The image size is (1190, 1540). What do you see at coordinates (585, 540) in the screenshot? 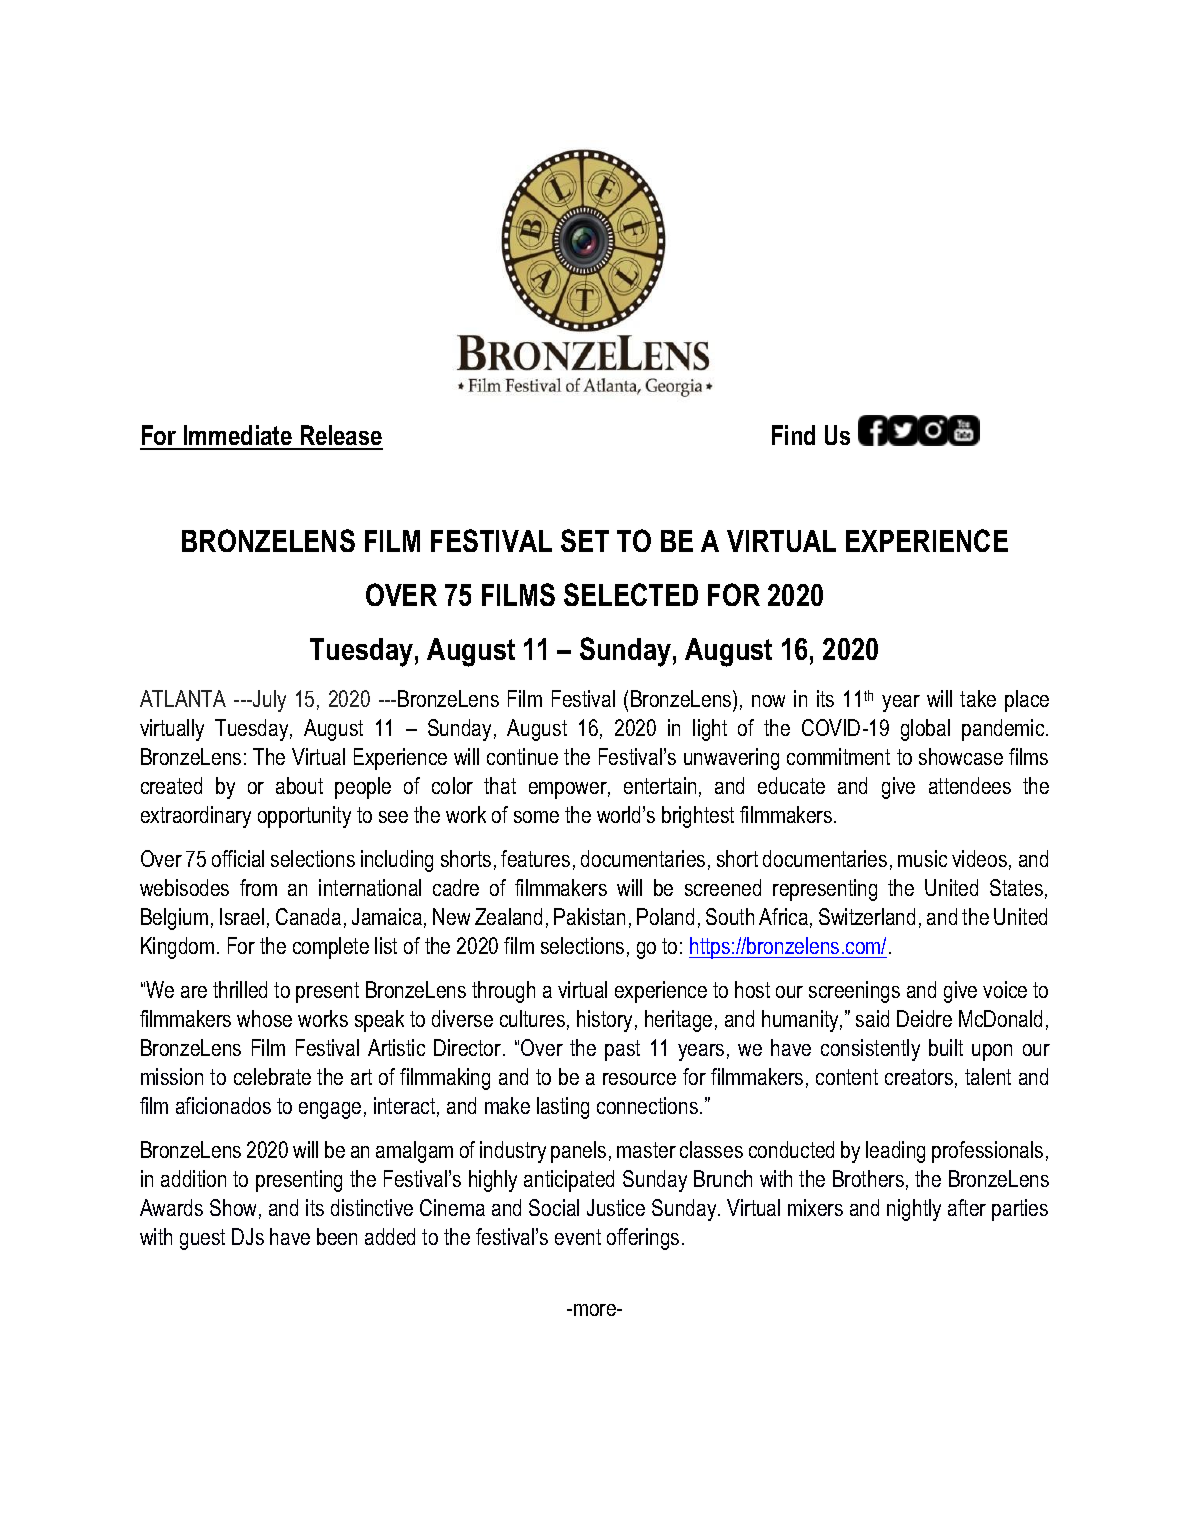
I see `SET` at bounding box center [585, 540].
